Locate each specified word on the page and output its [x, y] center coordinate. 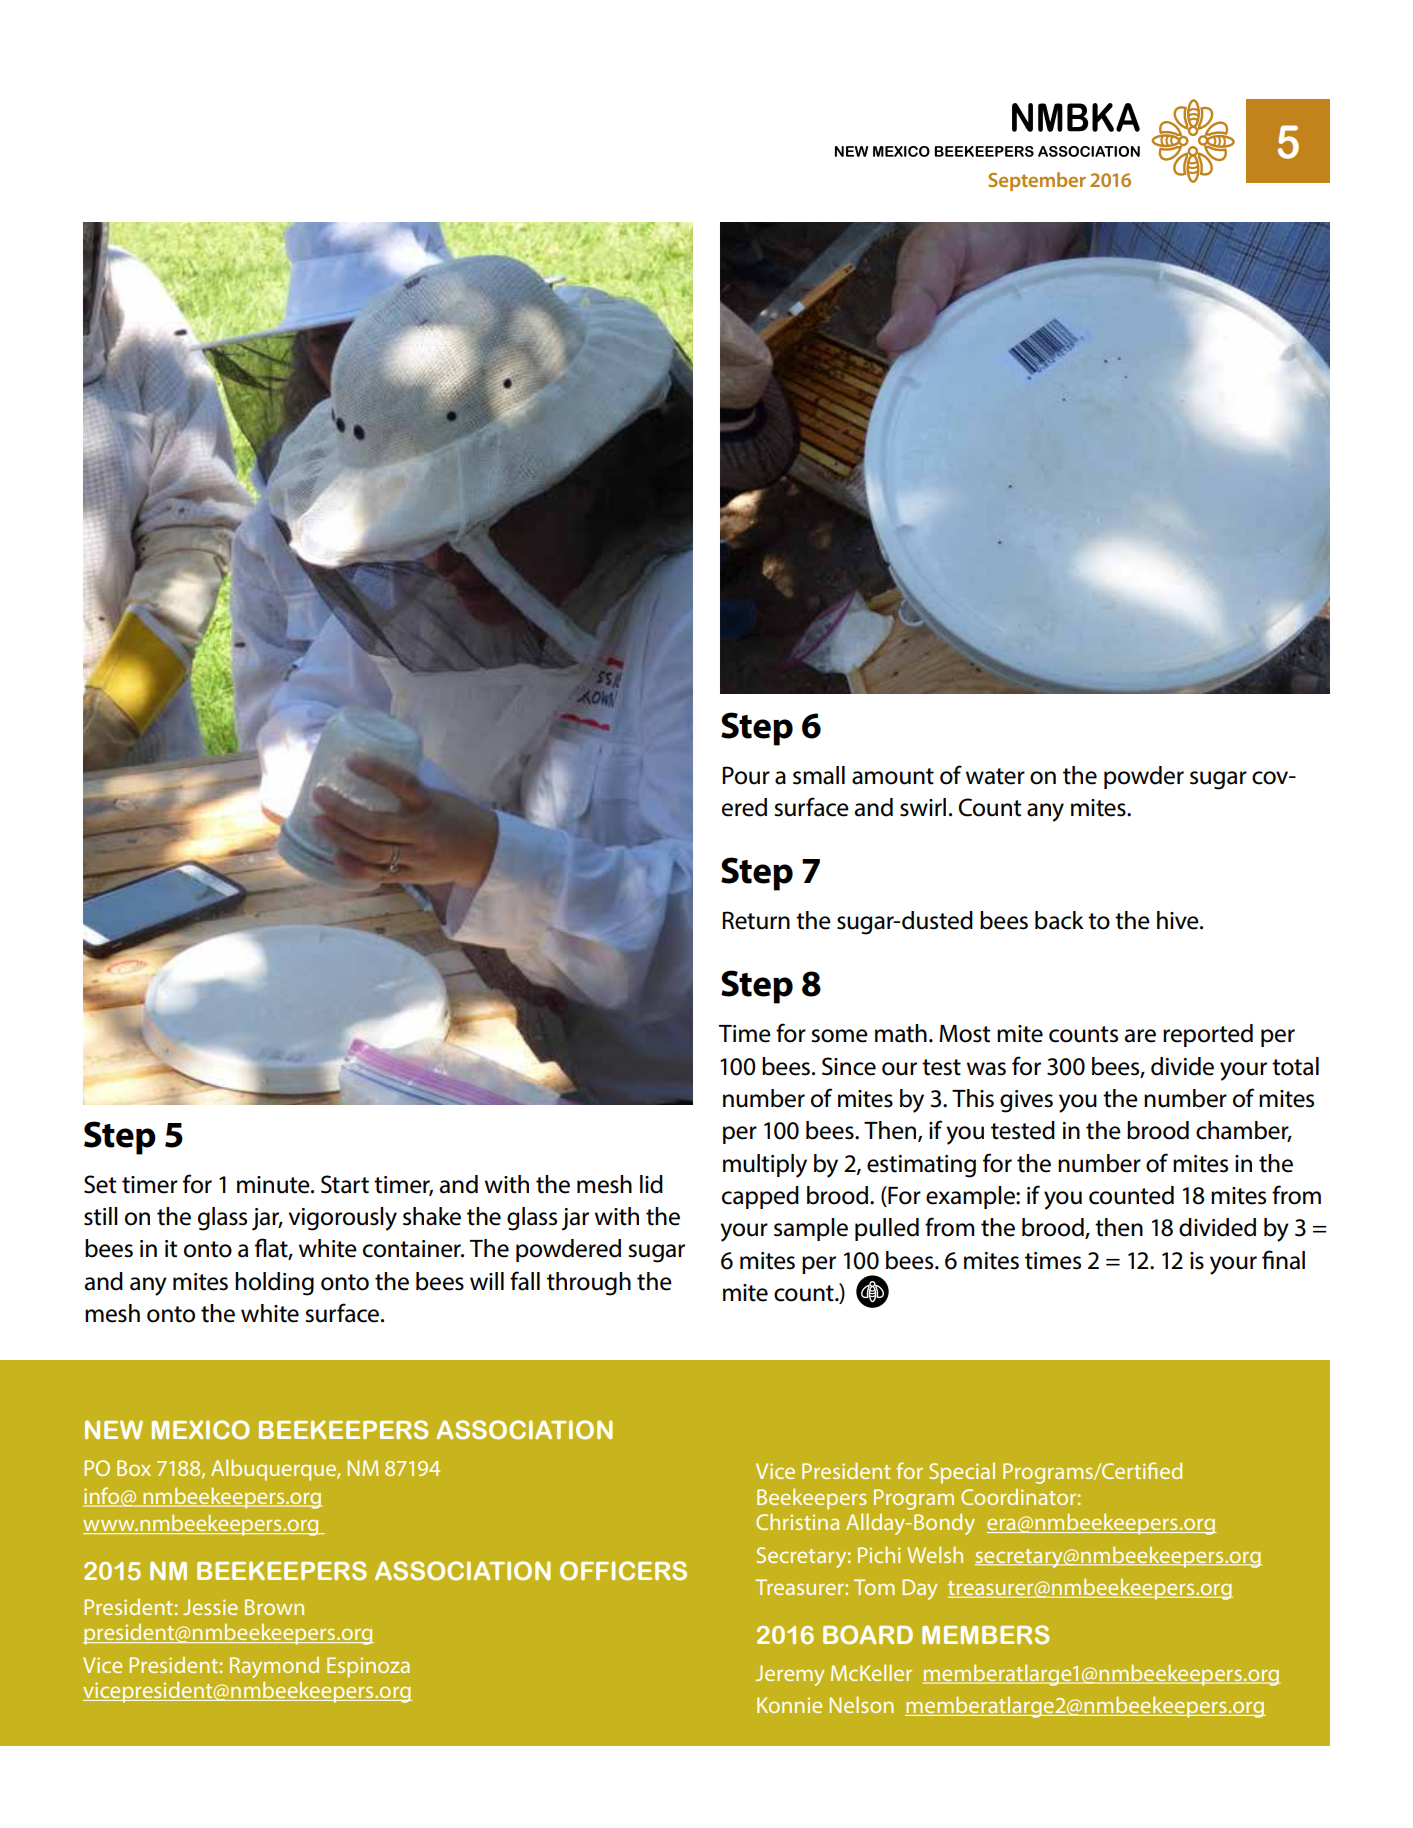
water [995, 776]
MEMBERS [985, 1634]
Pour [746, 775]
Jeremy [790, 1675]
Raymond [274, 1667]
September [1037, 181]
